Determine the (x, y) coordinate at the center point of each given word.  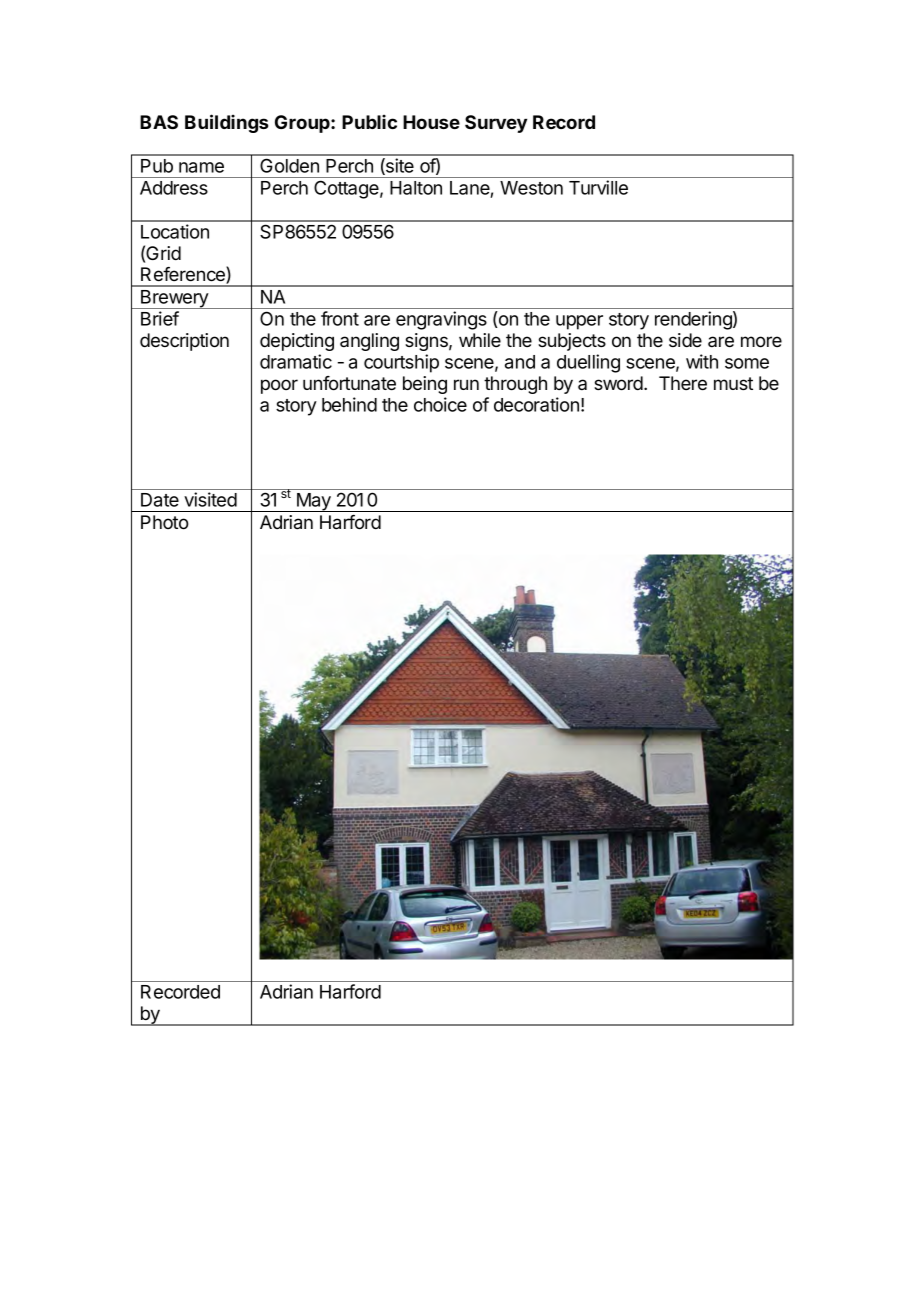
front (340, 318)
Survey (496, 124)
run (466, 384)
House (431, 122)
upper (579, 322)
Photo (165, 522)
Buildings (226, 123)
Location (175, 231)
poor (279, 386)
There (683, 383)
